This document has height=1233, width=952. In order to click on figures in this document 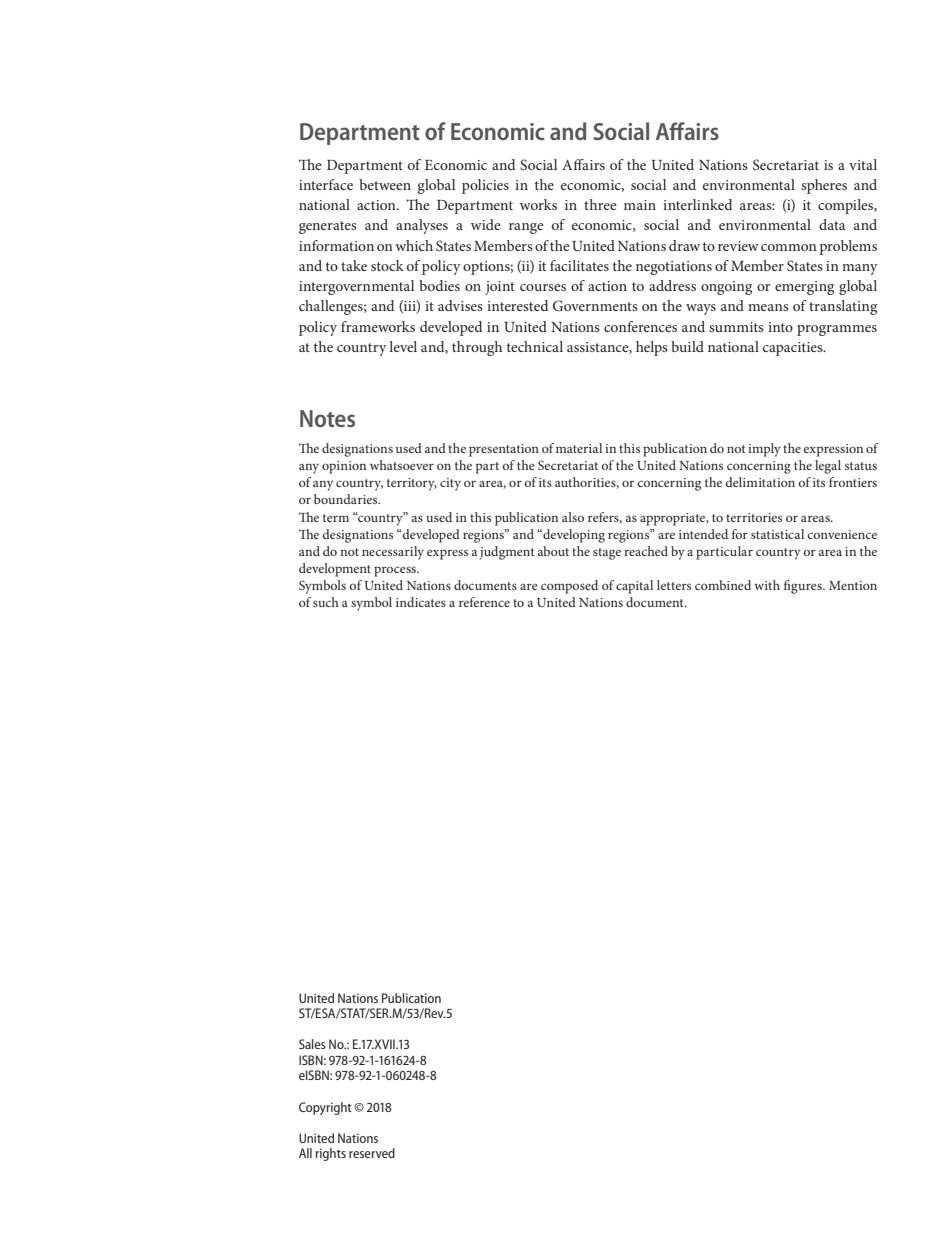, I will do `click(804, 587)`.
